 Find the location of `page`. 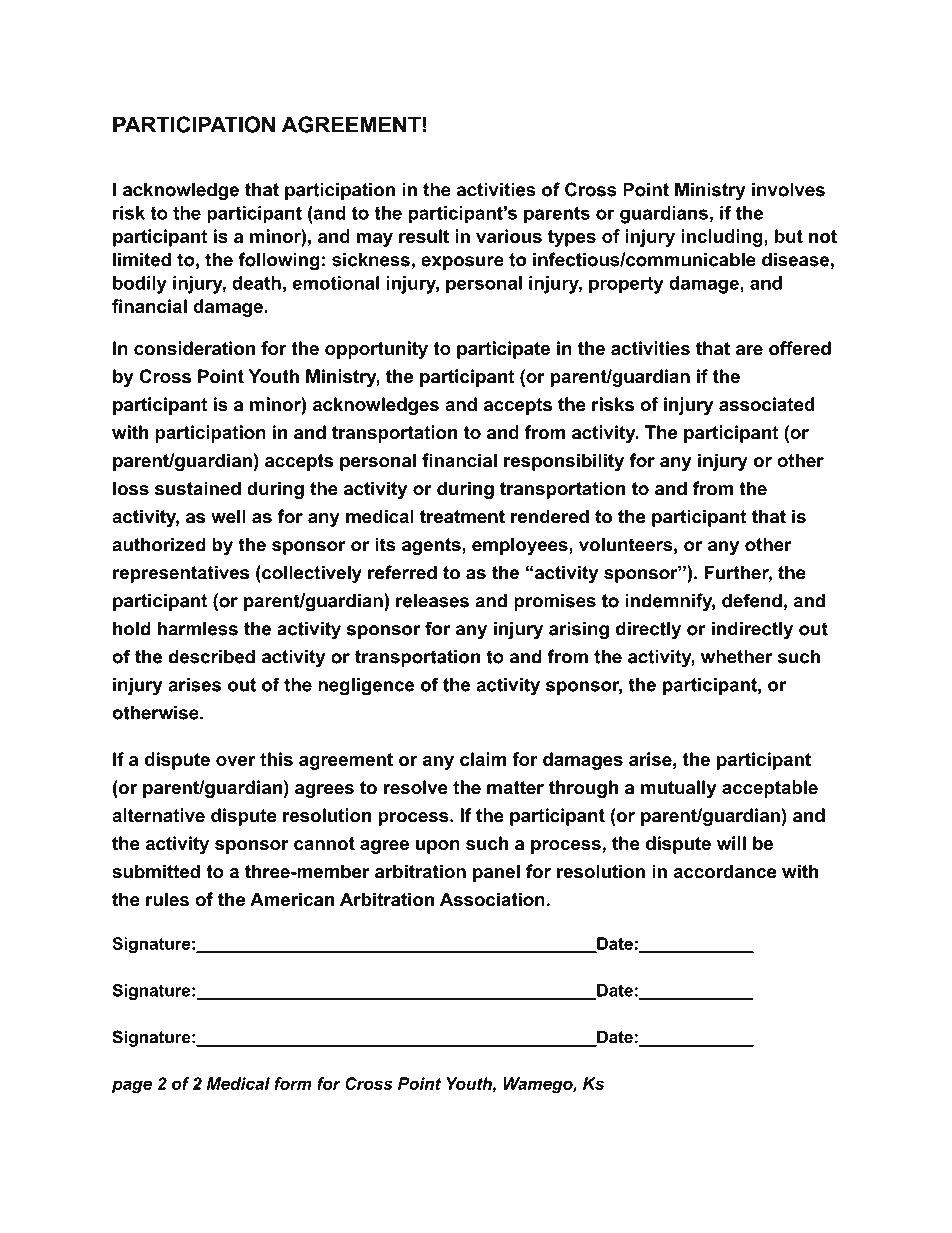

page is located at coordinates (132, 1087).
